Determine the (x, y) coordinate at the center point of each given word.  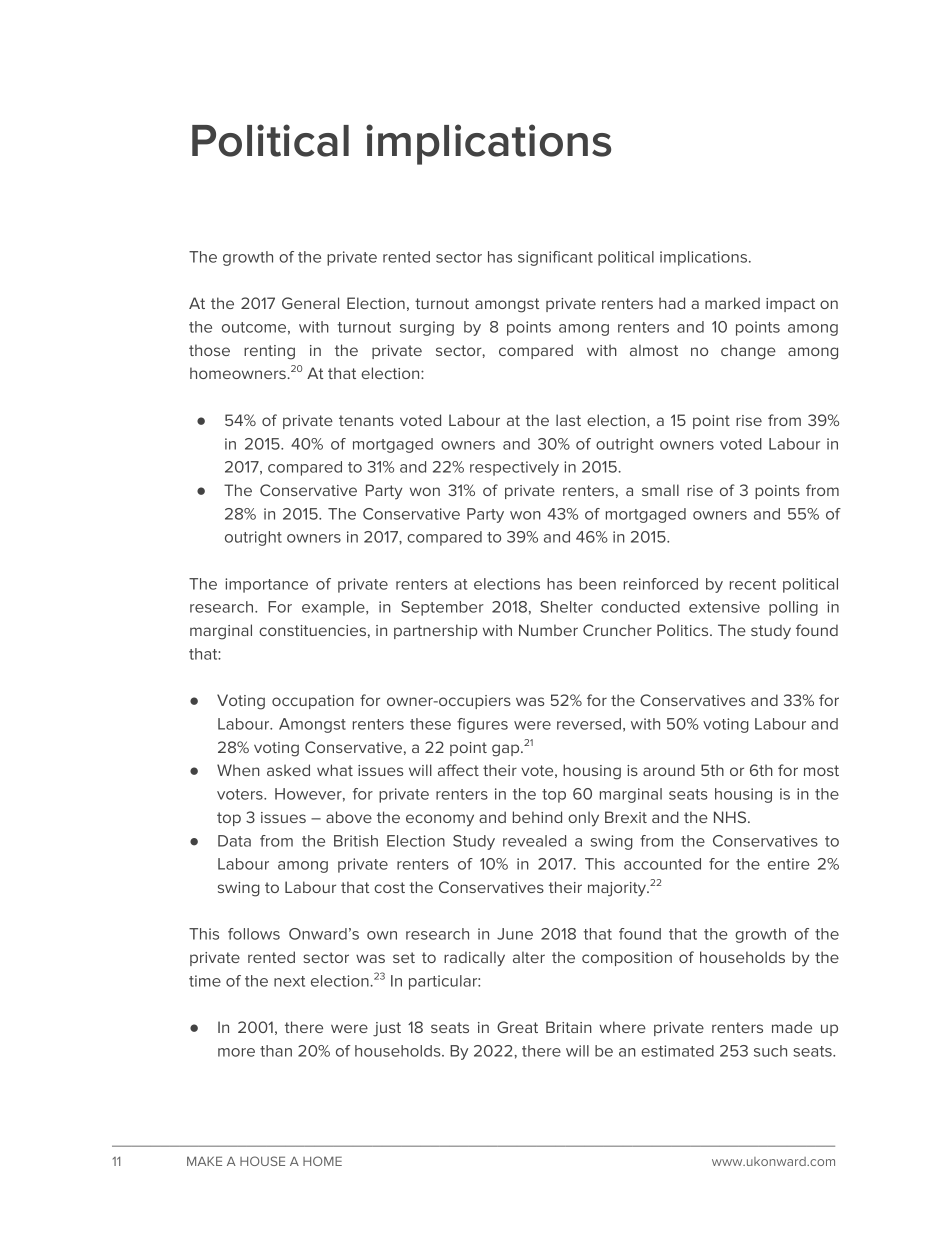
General (310, 303)
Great (517, 1027)
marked (732, 303)
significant (555, 258)
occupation (313, 702)
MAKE (204, 1161)
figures (482, 725)
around (669, 770)
